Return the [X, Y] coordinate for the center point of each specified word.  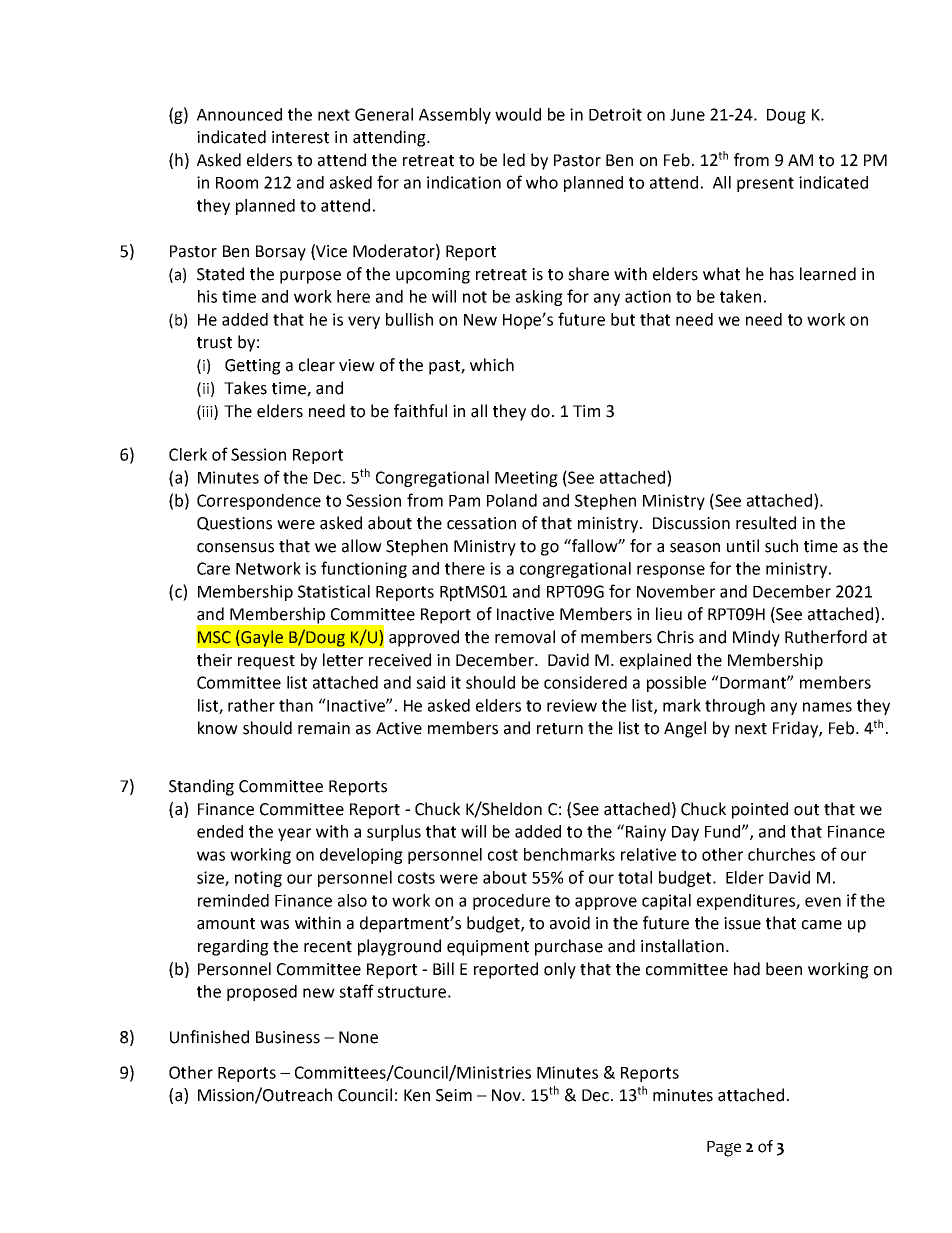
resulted [766, 523]
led [514, 160]
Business [288, 1037]
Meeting [526, 479]
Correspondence [259, 502]
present [765, 184]
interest [300, 137]
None [358, 1037]
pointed [760, 810]
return [560, 729]
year [294, 834]
